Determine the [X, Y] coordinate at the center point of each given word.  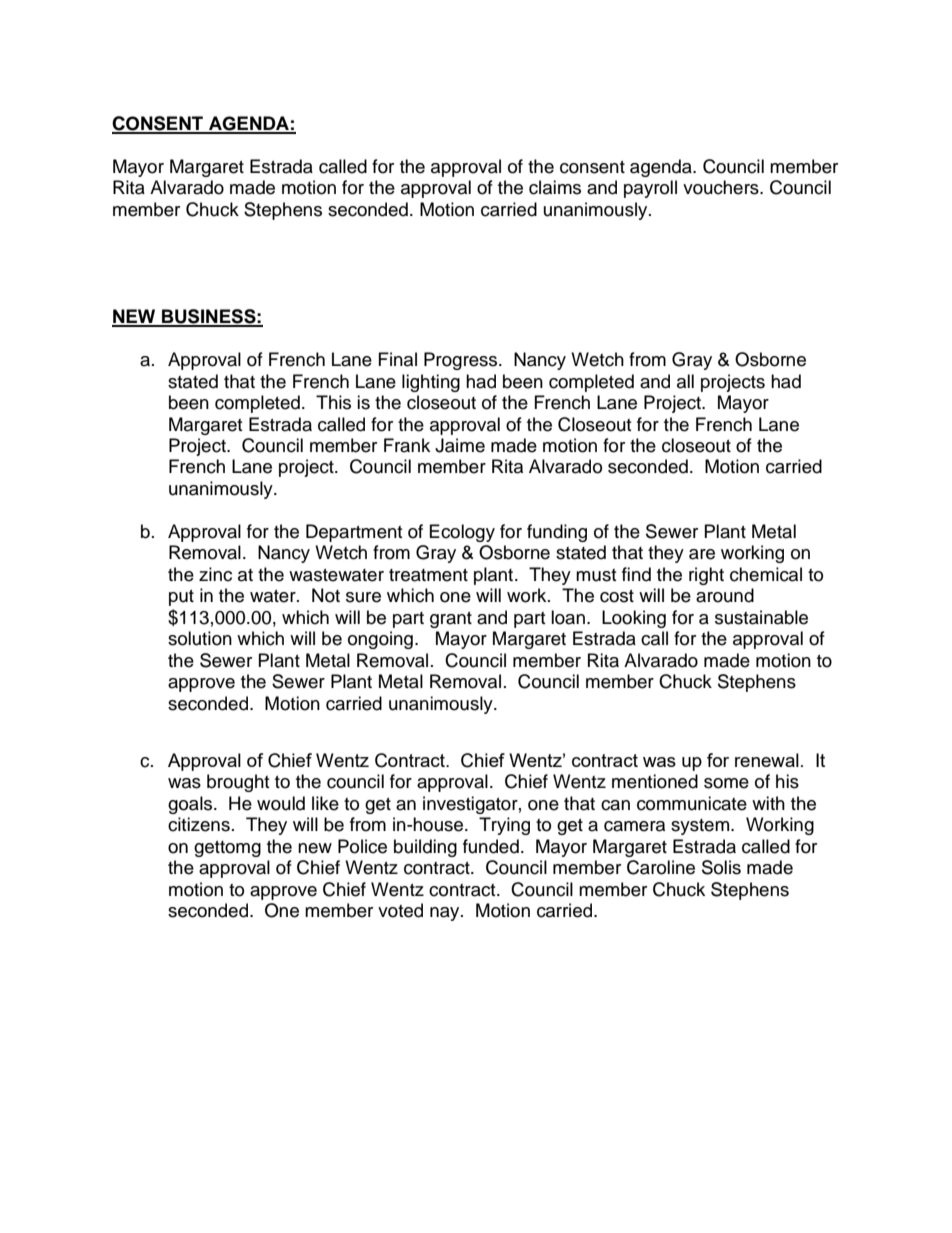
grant [451, 620]
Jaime [460, 445]
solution [200, 638]
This [333, 402]
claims [555, 187]
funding [557, 533]
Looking [634, 619]
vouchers [722, 187]
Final [398, 359]
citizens [199, 824]
